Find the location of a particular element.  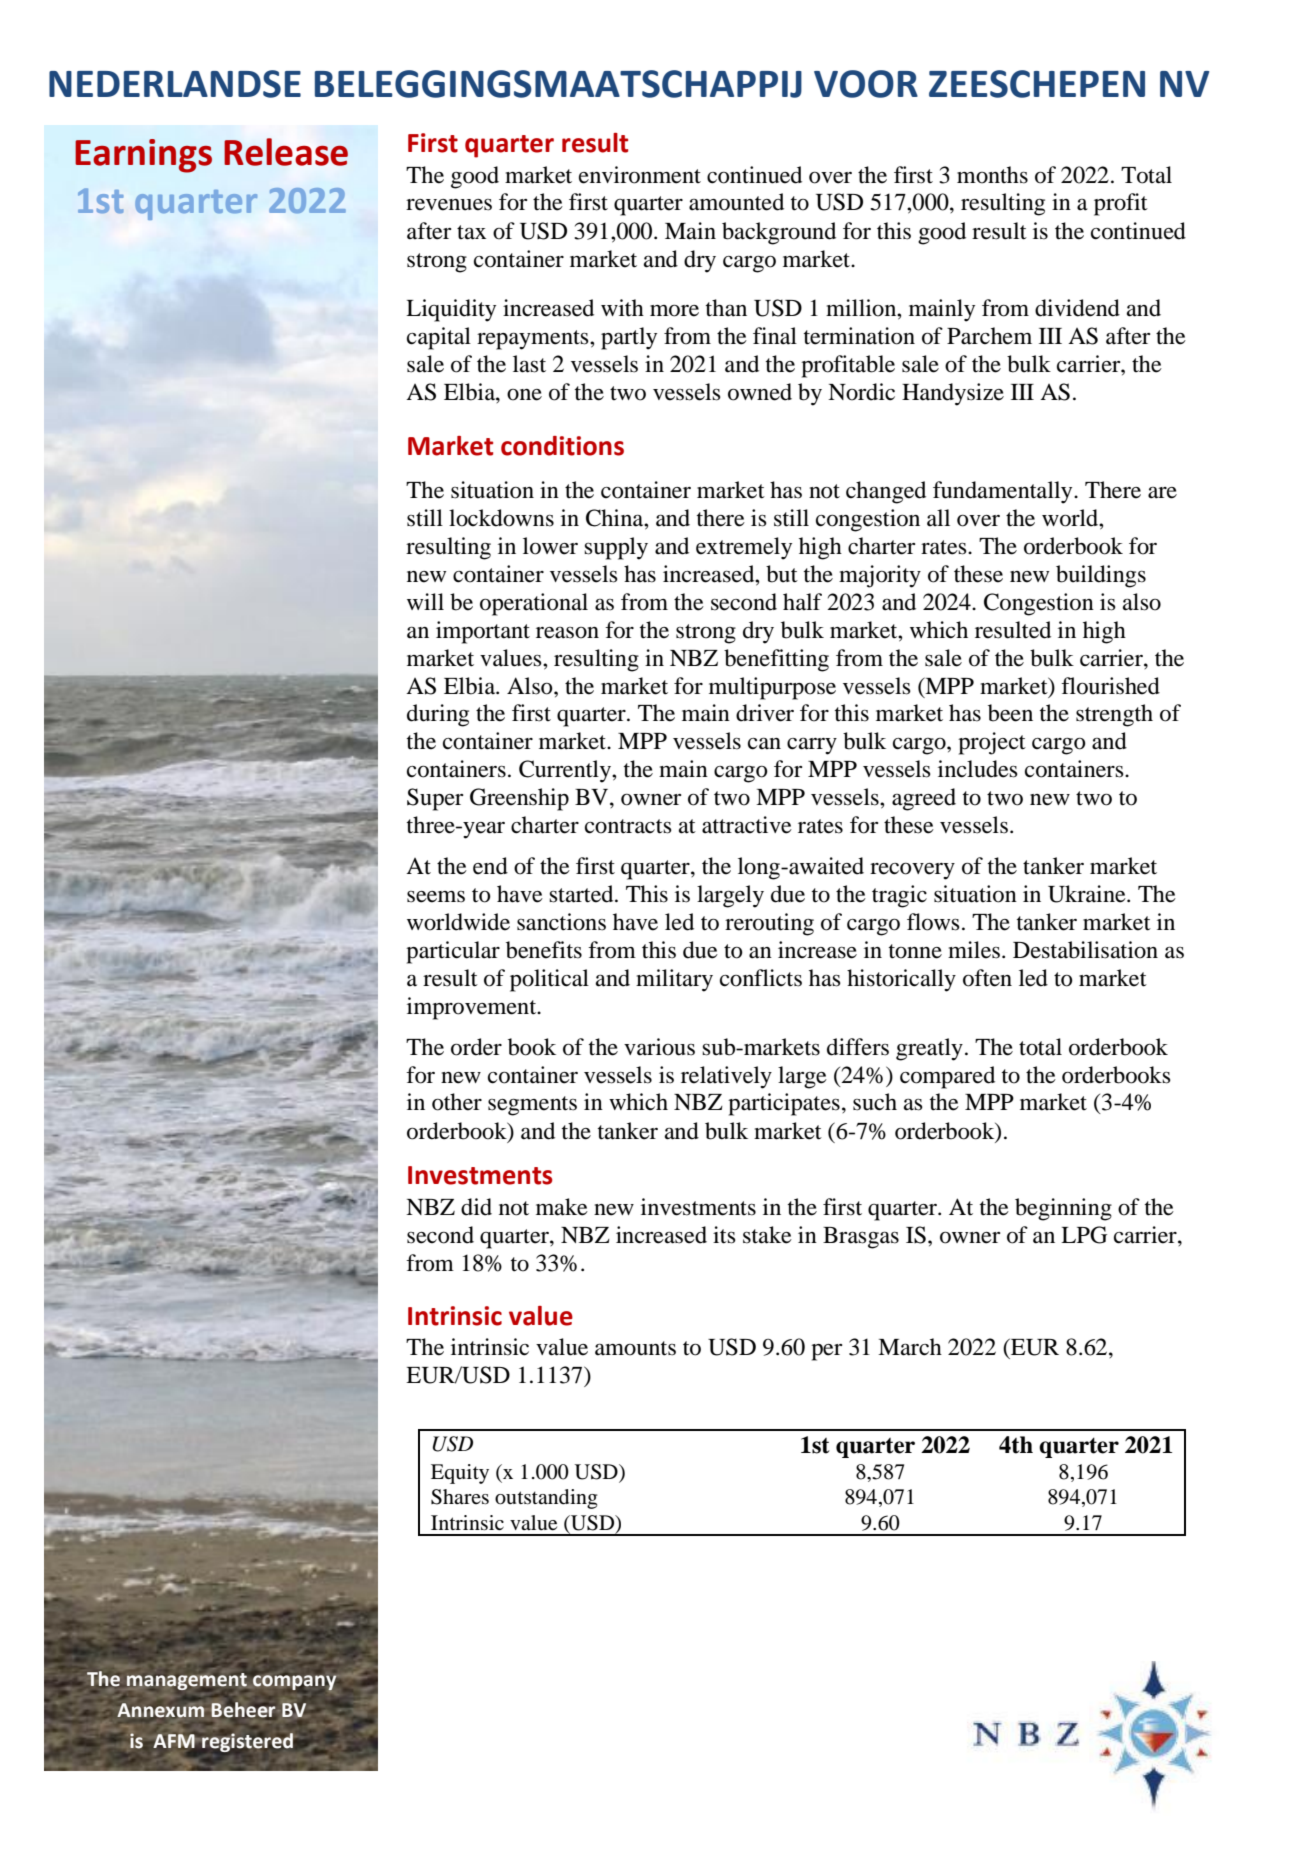

outstanding is located at coordinates (546, 1499).
